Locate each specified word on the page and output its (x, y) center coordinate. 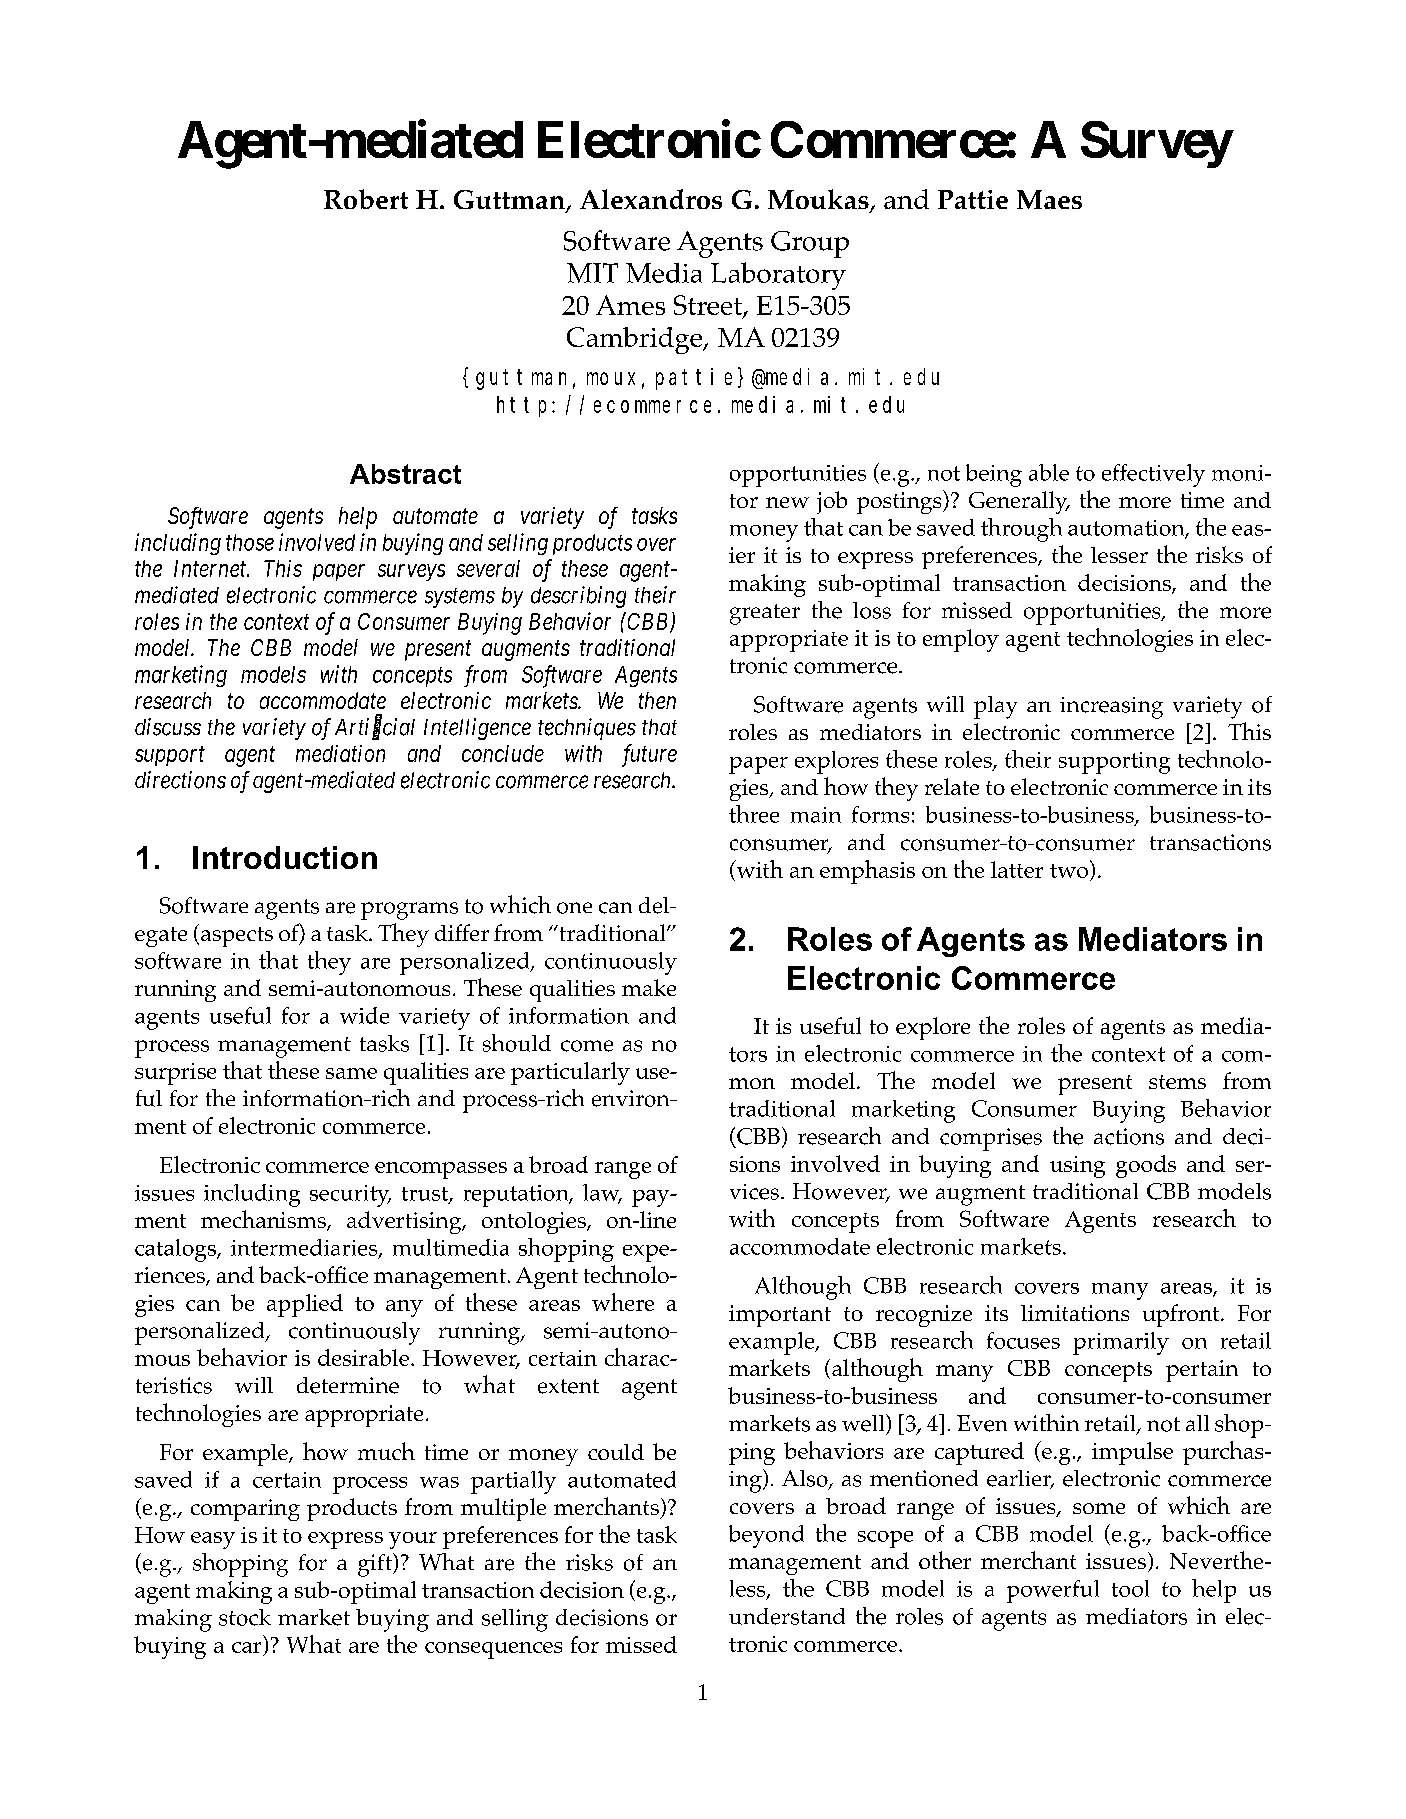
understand (787, 1616)
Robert (366, 199)
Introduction (285, 857)
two (1070, 871)
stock (245, 1617)
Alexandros (651, 199)
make (649, 987)
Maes (1049, 199)
